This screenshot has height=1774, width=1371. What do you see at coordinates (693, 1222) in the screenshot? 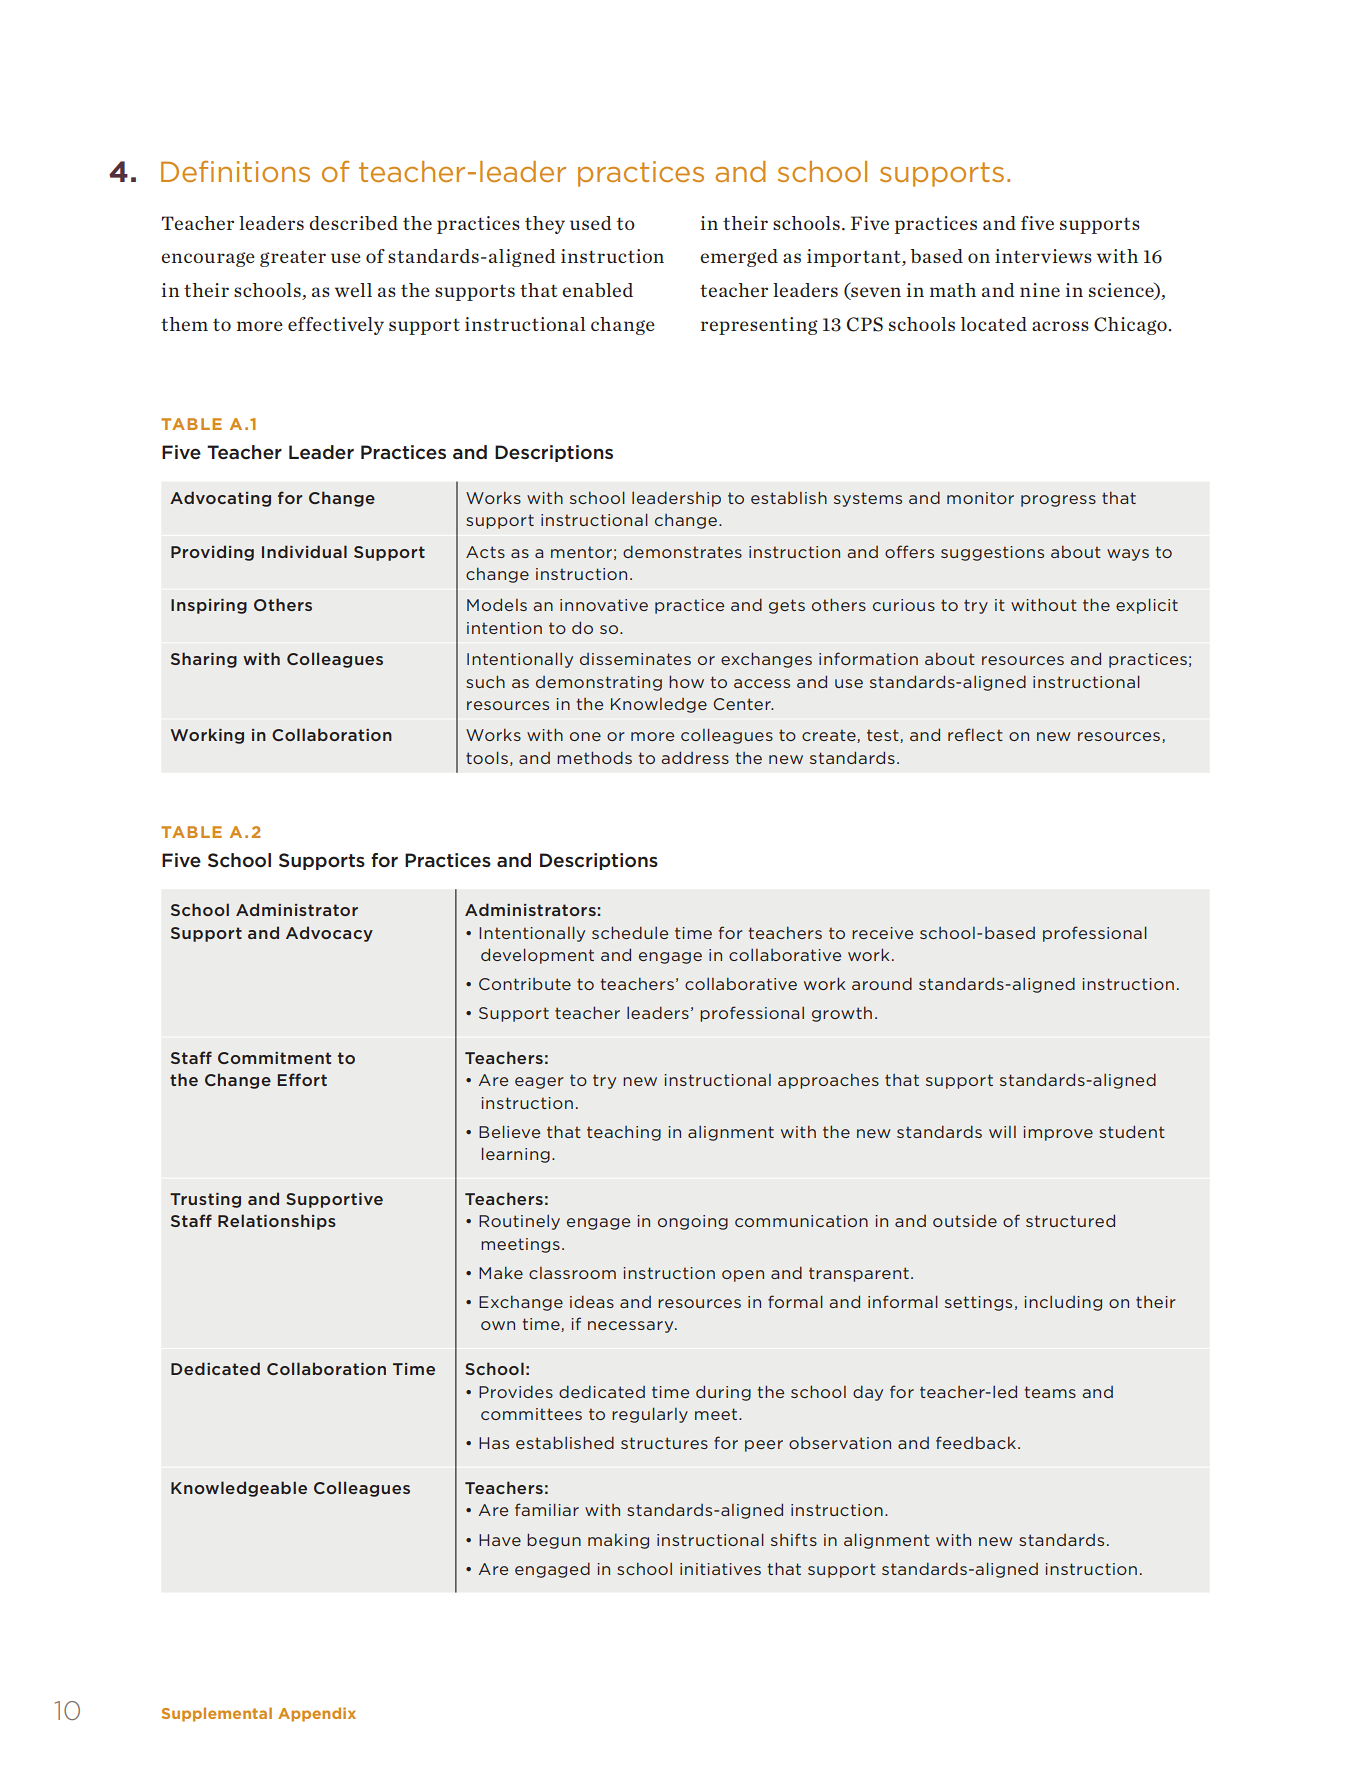
I see `ongoing` at bounding box center [693, 1222].
